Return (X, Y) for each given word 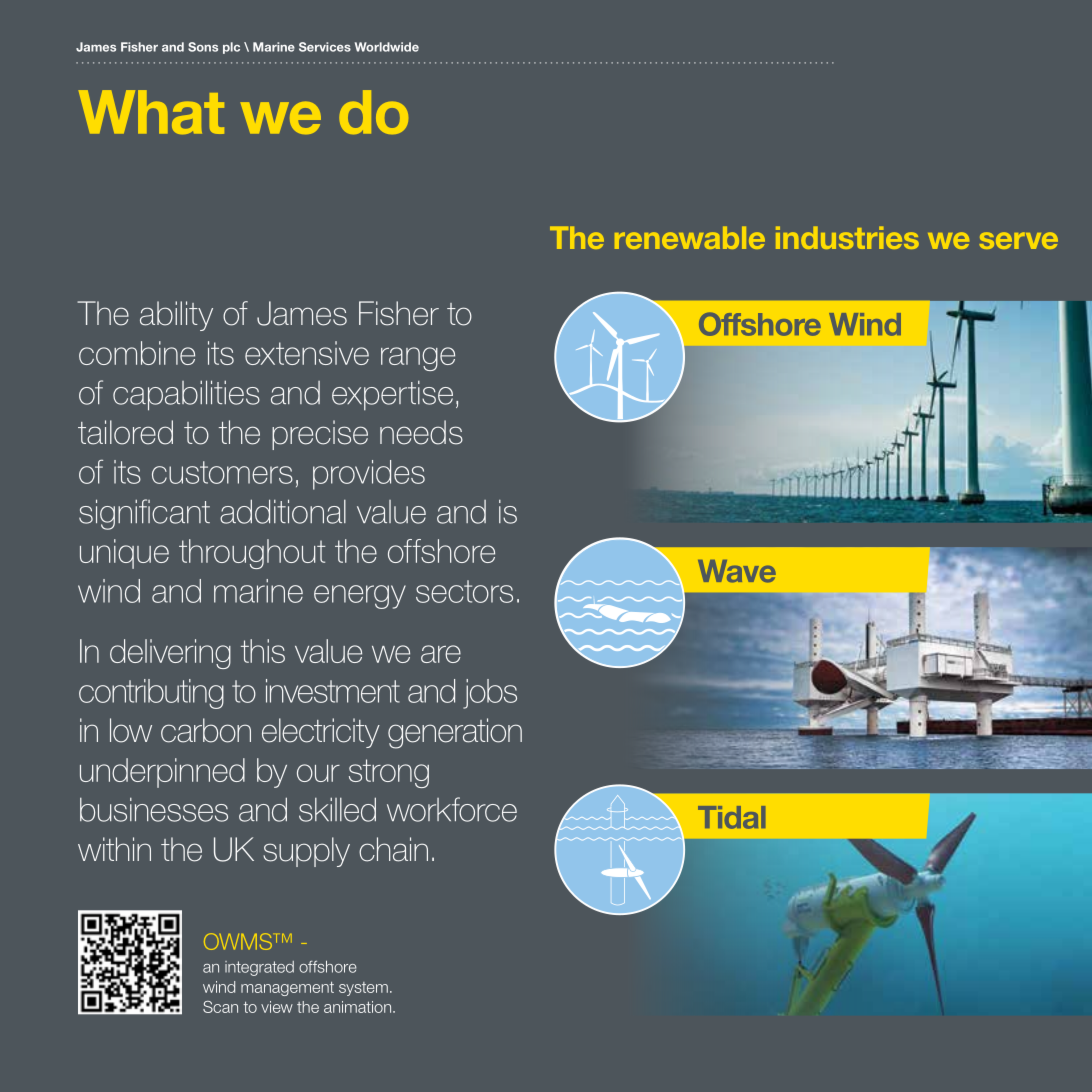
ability (176, 316)
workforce (452, 809)
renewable (690, 237)
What (151, 112)
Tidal (731, 817)
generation (455, 733)
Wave (737, 571)
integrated (259, 968)
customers (222, 472)
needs (421, 432)
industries (847, 237)
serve (1018, 240)
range (418, 359)
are (441, 654)
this (263, 651)
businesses (154, 810)
